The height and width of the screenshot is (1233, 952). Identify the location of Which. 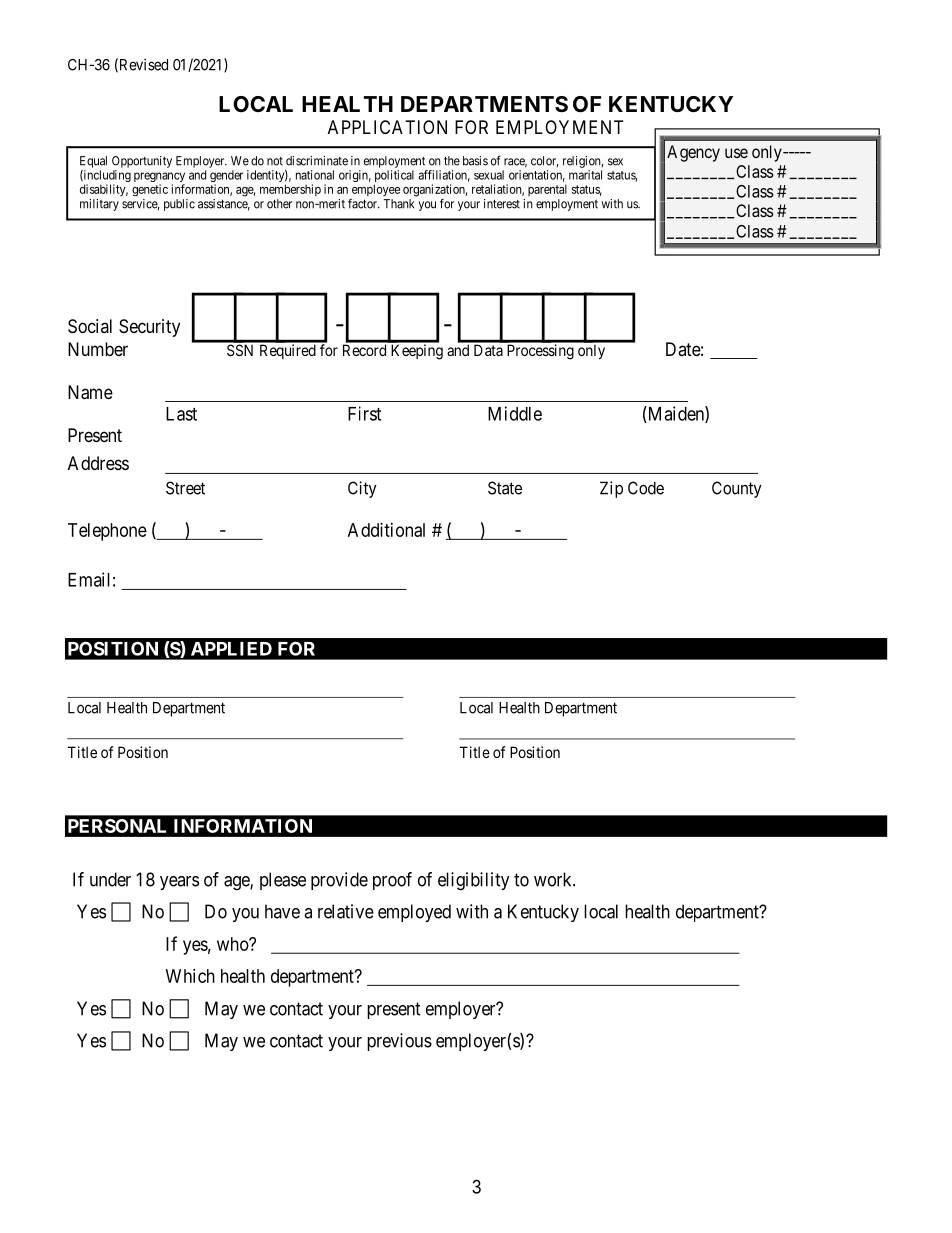
(190, 976).
